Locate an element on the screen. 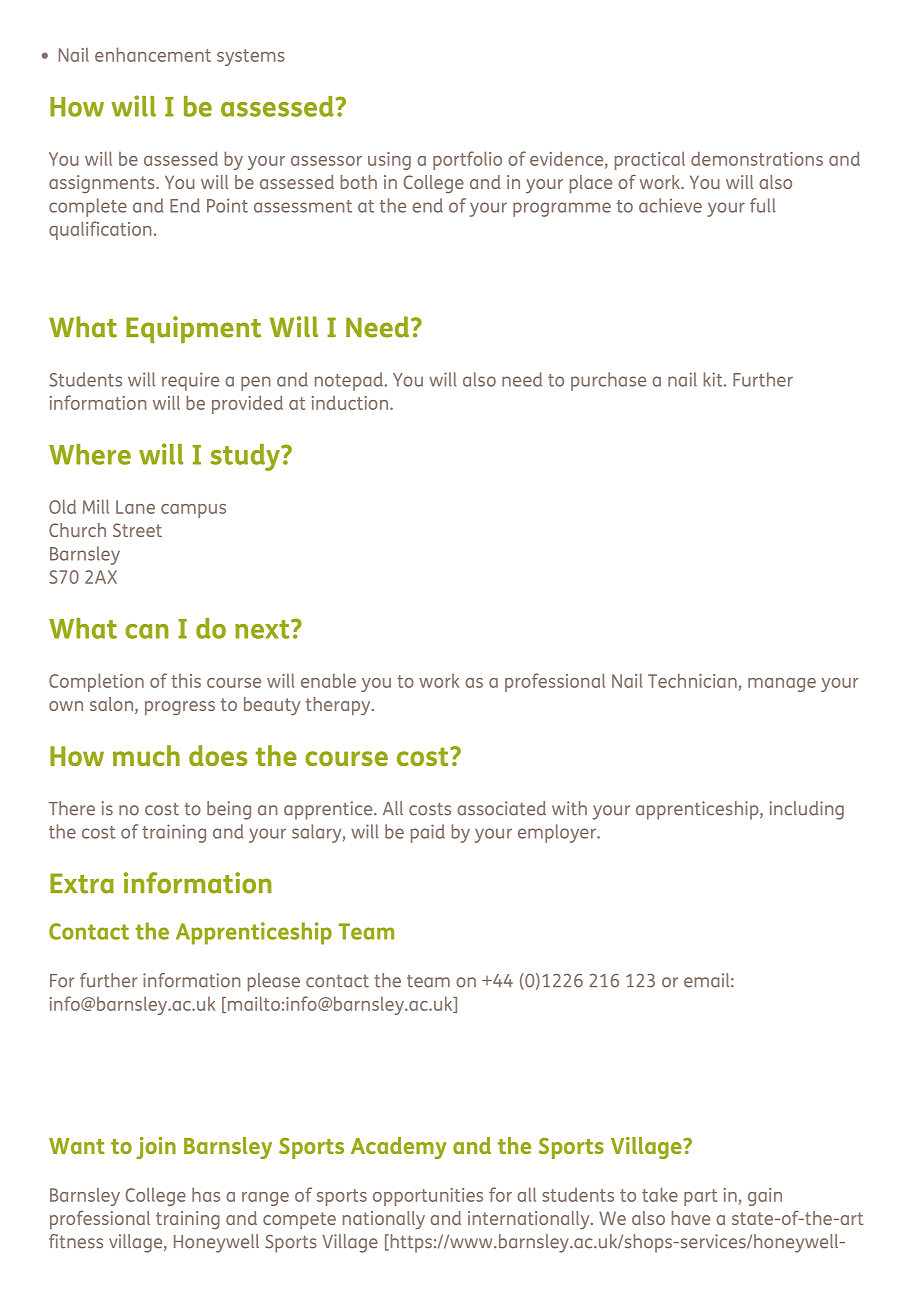  demonstrations is located at coordinates (757, 158).
